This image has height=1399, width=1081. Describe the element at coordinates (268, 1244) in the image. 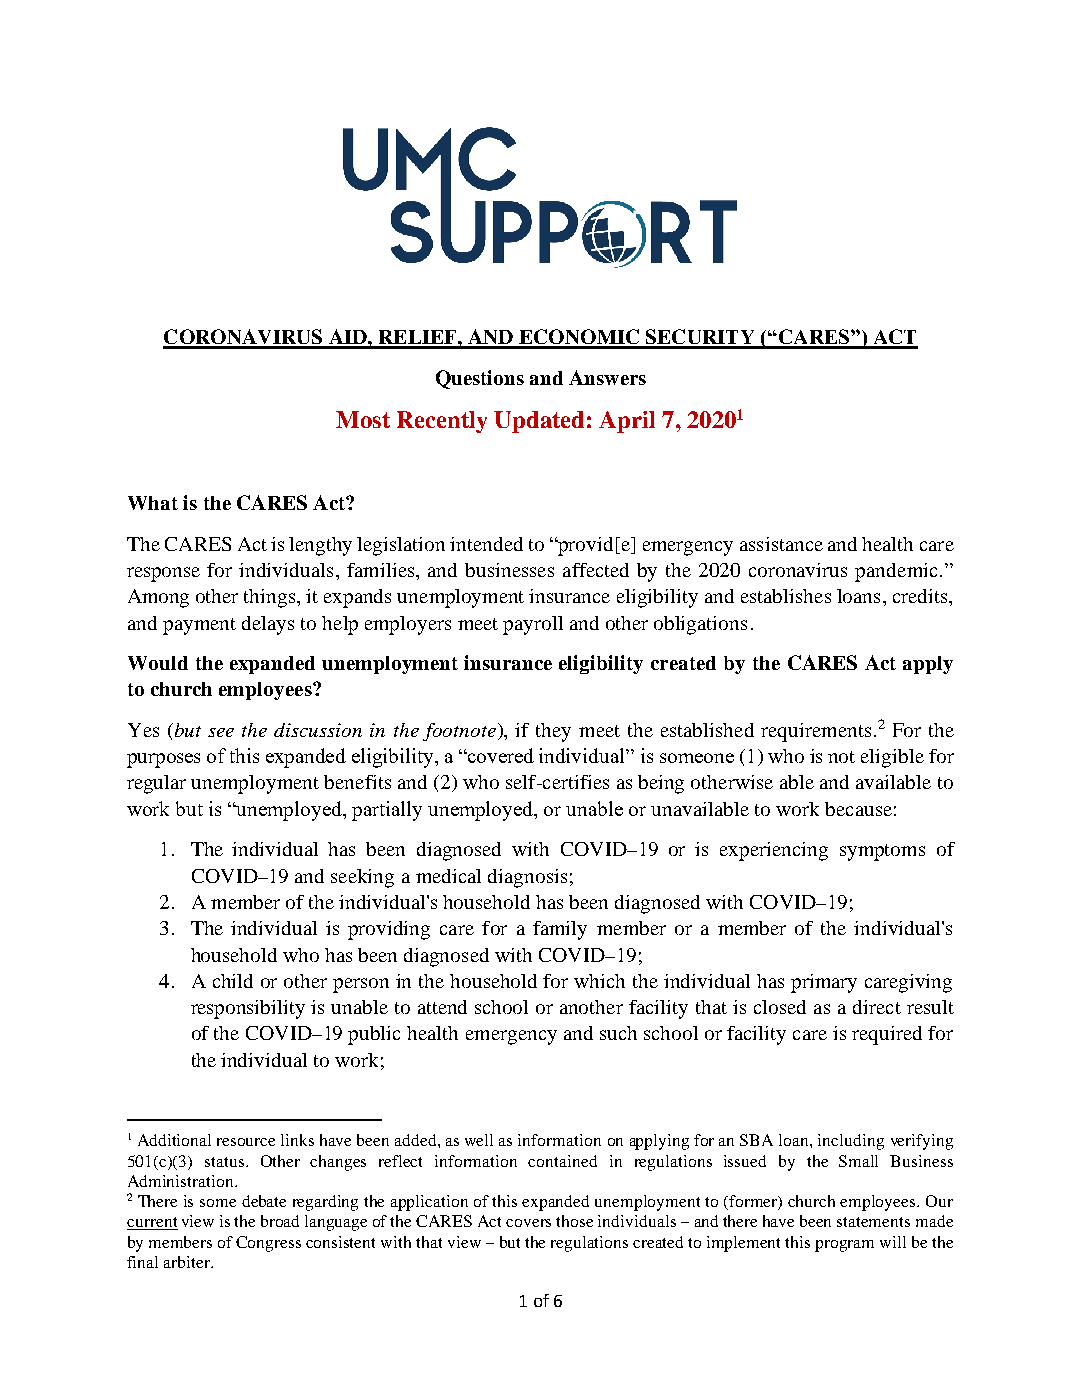

I see `Congress` at that location.
